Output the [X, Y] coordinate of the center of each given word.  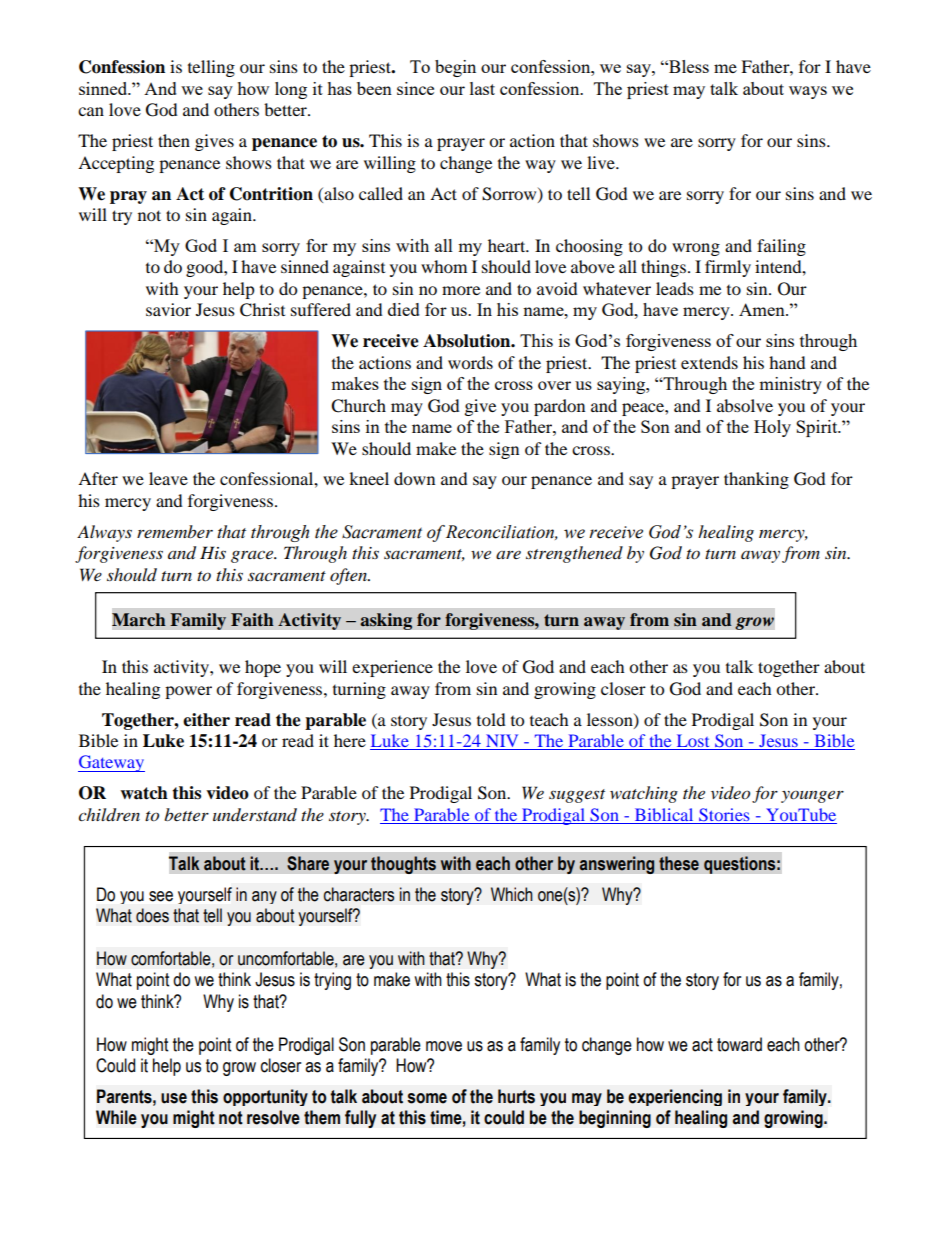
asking [386, 621]
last [482, 88]
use [174, 1098]
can [91, 111]
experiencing [675, 1097]
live [602, 162]
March [139, 620]
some [427, 1098]
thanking [756, 480]
